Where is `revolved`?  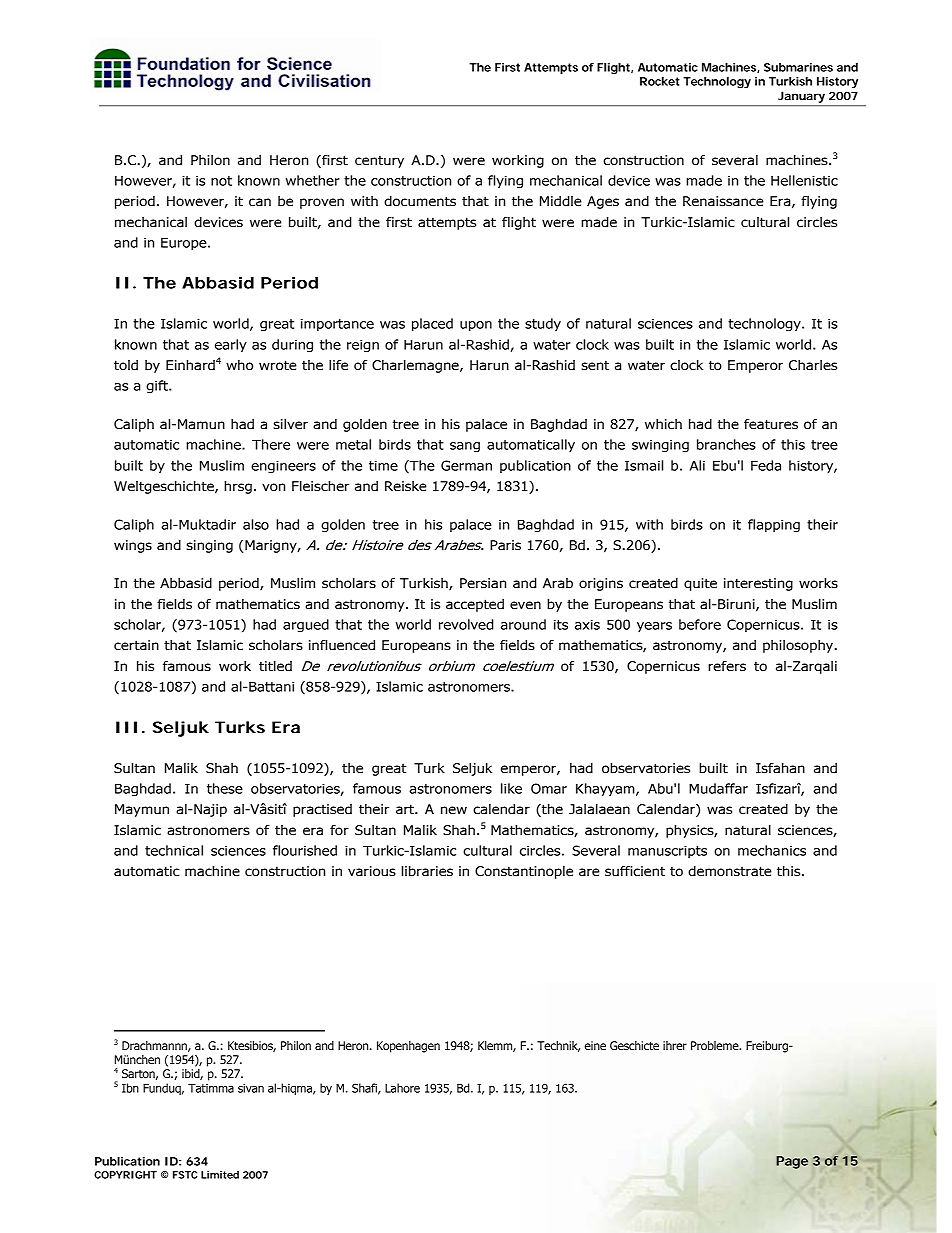
revolved is located at coordinates (466, 624).
